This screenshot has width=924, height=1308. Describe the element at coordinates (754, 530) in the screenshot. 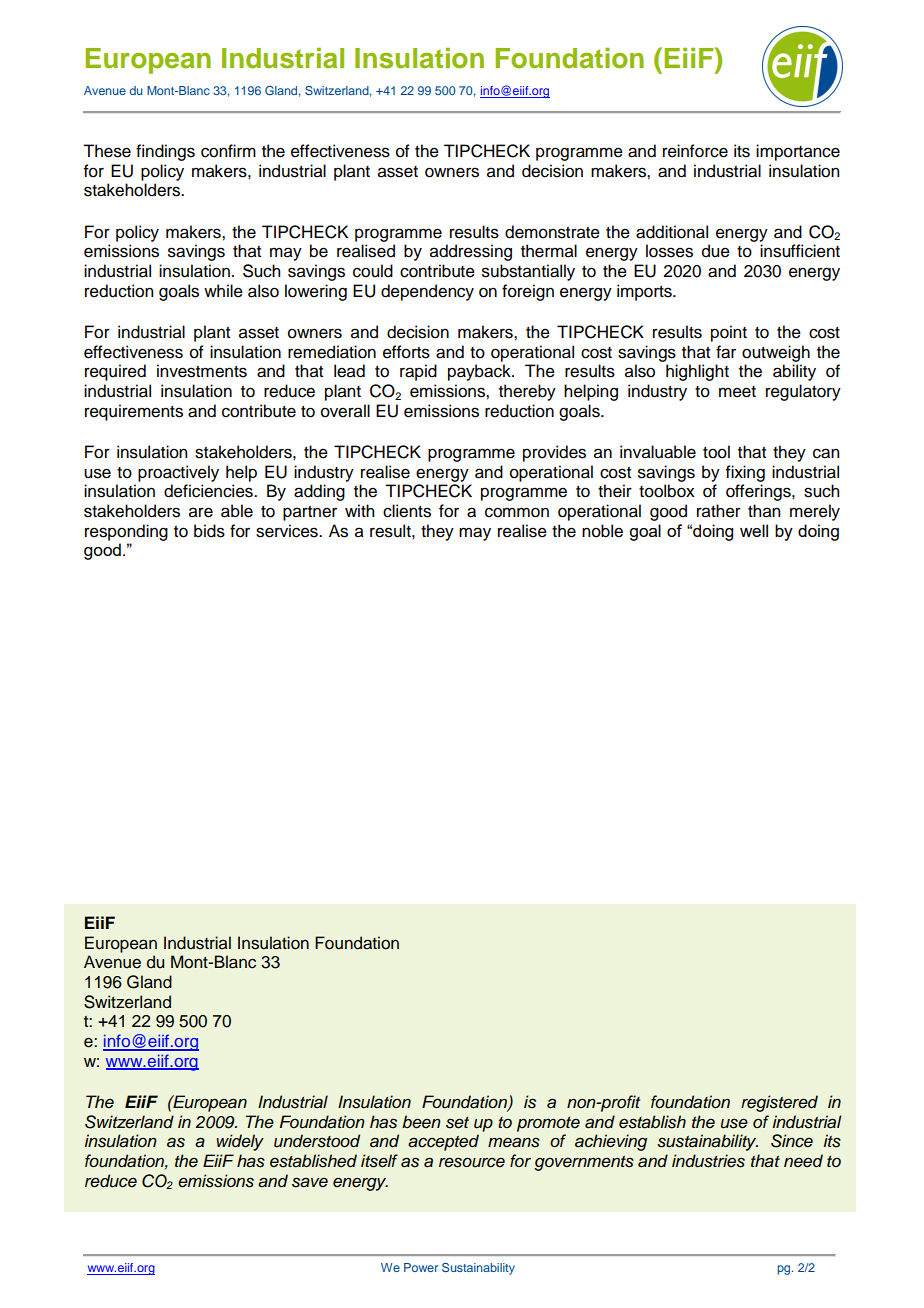

I see `well` at that location.
